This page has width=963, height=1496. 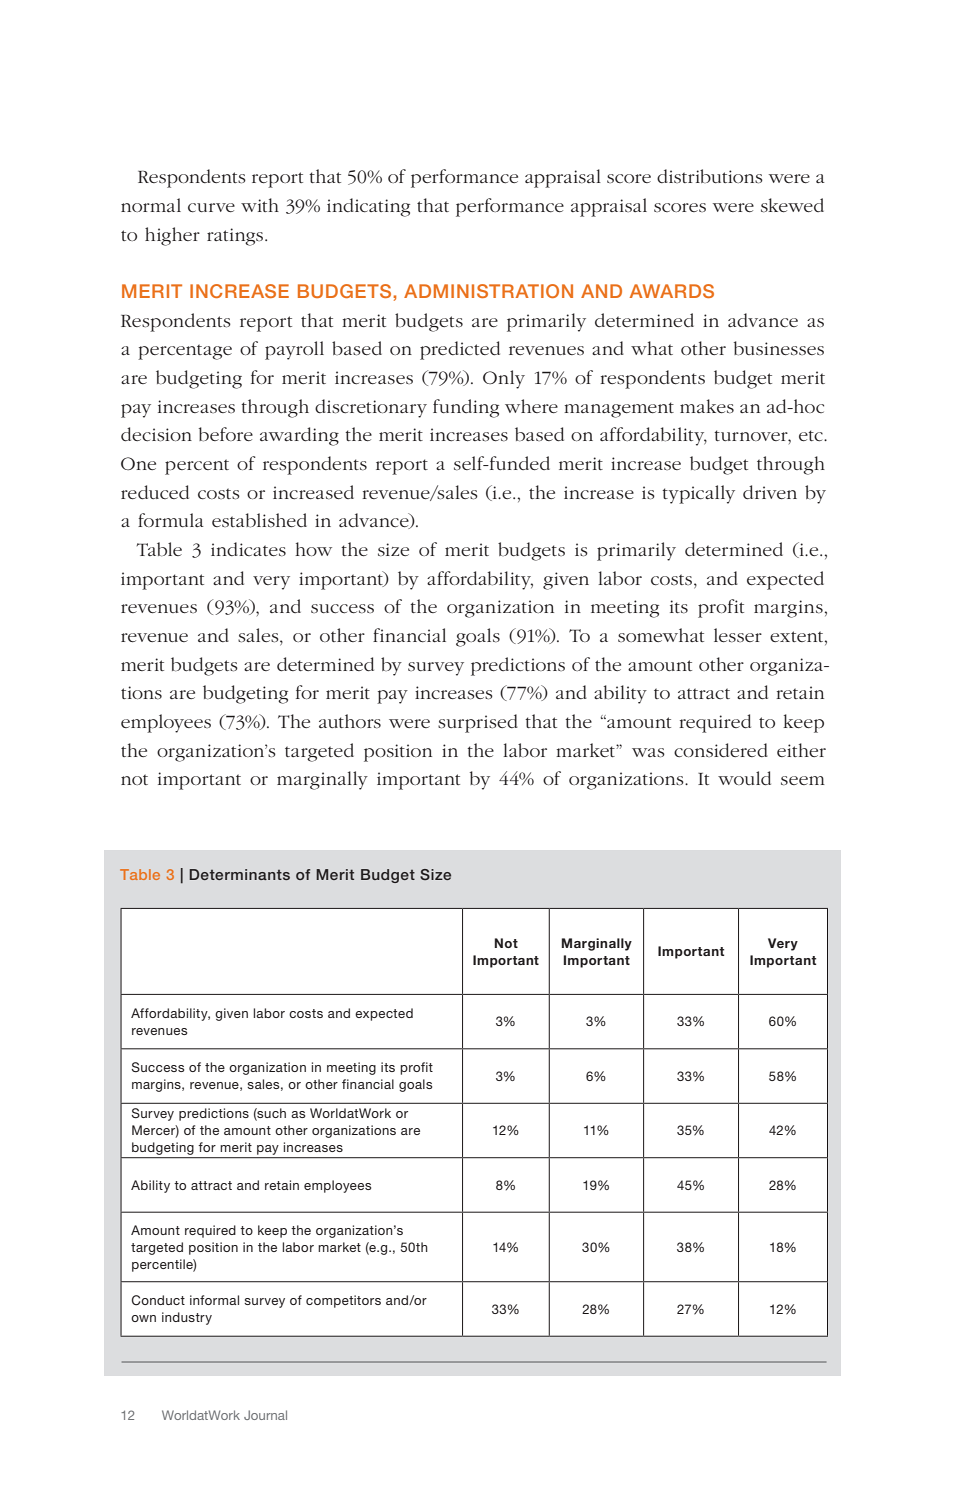 What do you see at coordinates (236, 237) in the page?
I see `ratings` at bounding box center [236, 237].
